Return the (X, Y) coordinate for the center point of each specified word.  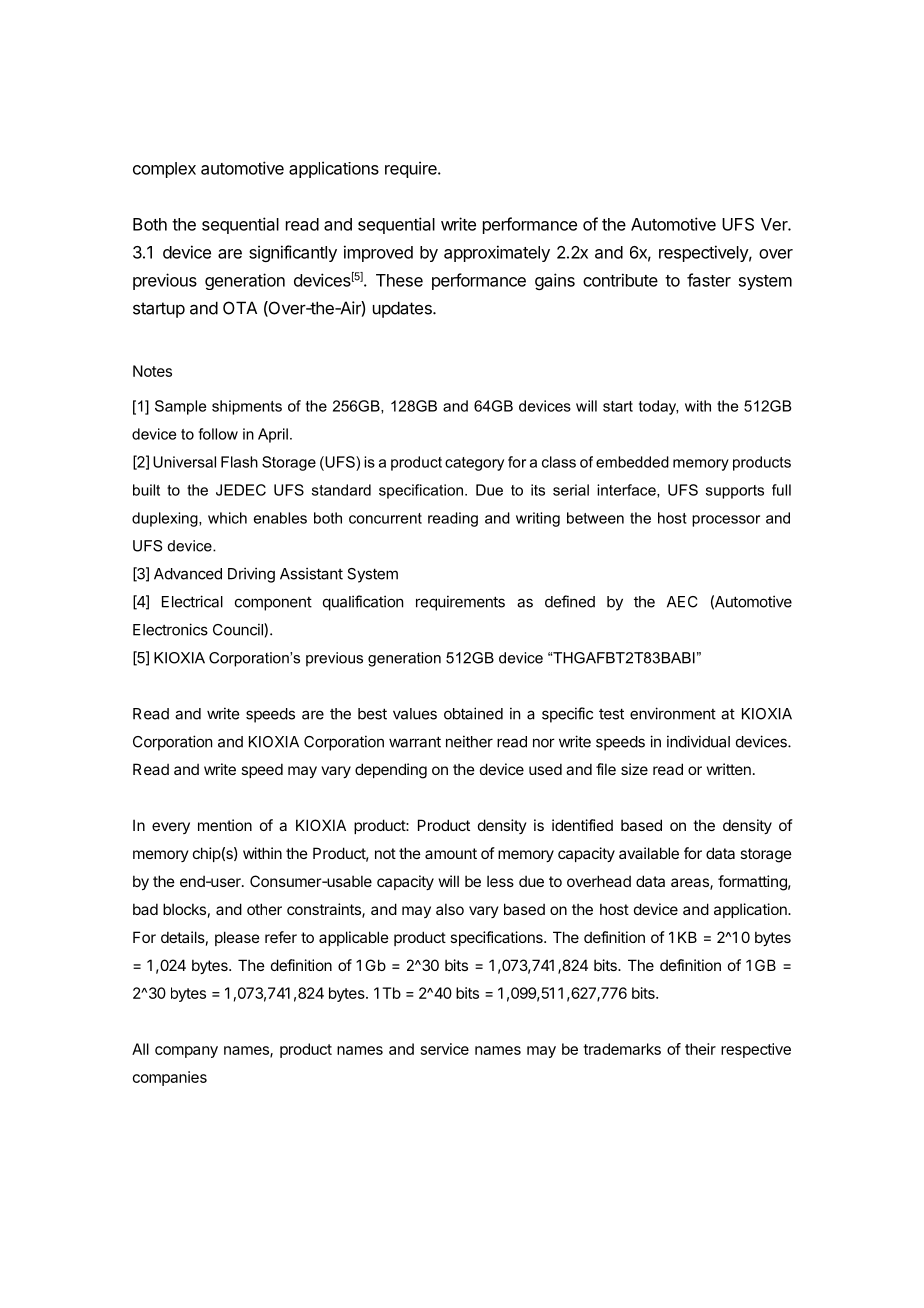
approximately (497, 253)
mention (225, 825)
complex (164, 170)
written (729, 769)
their (700, 1049)
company (186, 1052)
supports (735, 492)
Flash (239, 462)
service (445, 1049)
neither (469, 741)
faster (709, 280)
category (474, 464)
